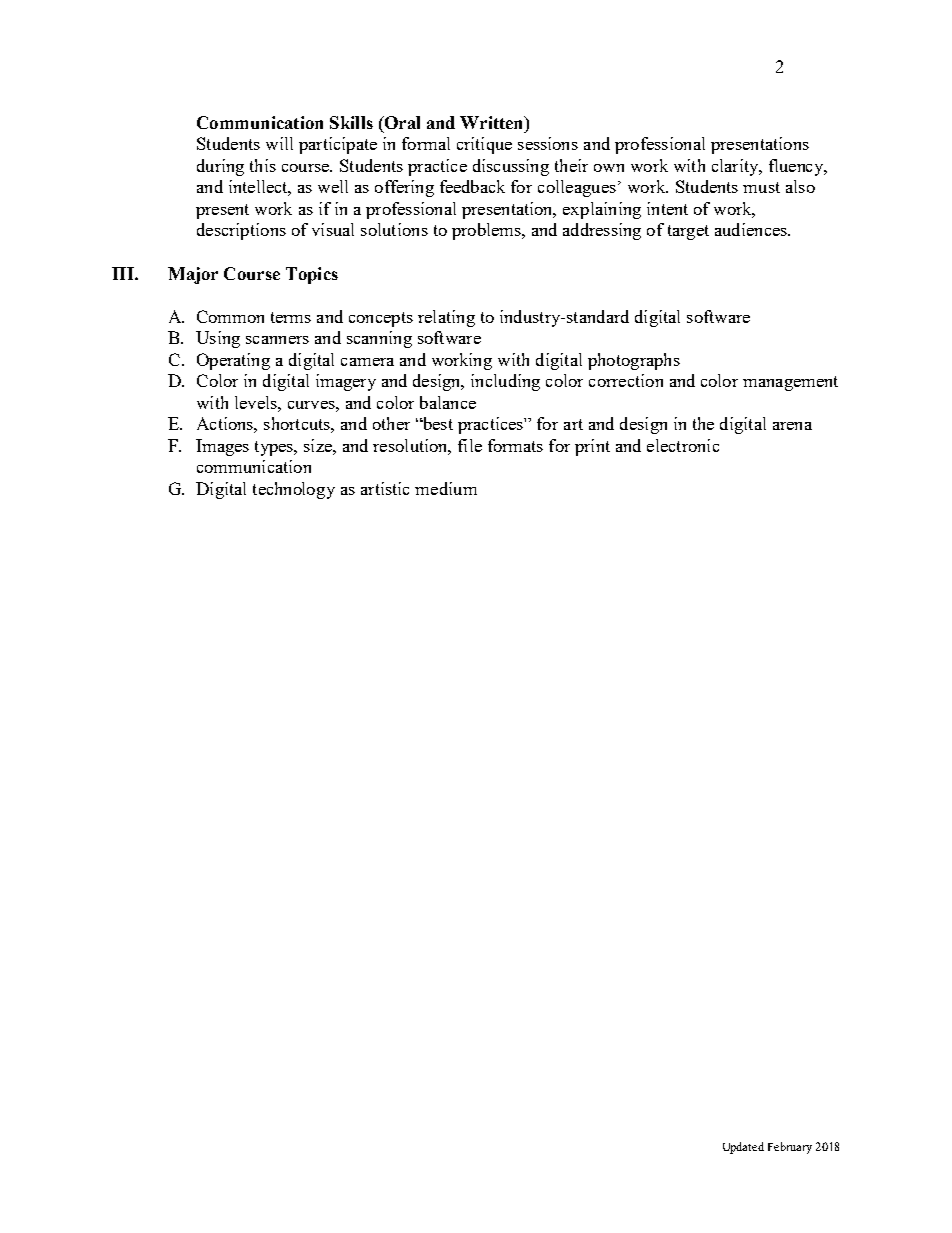  I want to click on Images, so click(222, 447).
